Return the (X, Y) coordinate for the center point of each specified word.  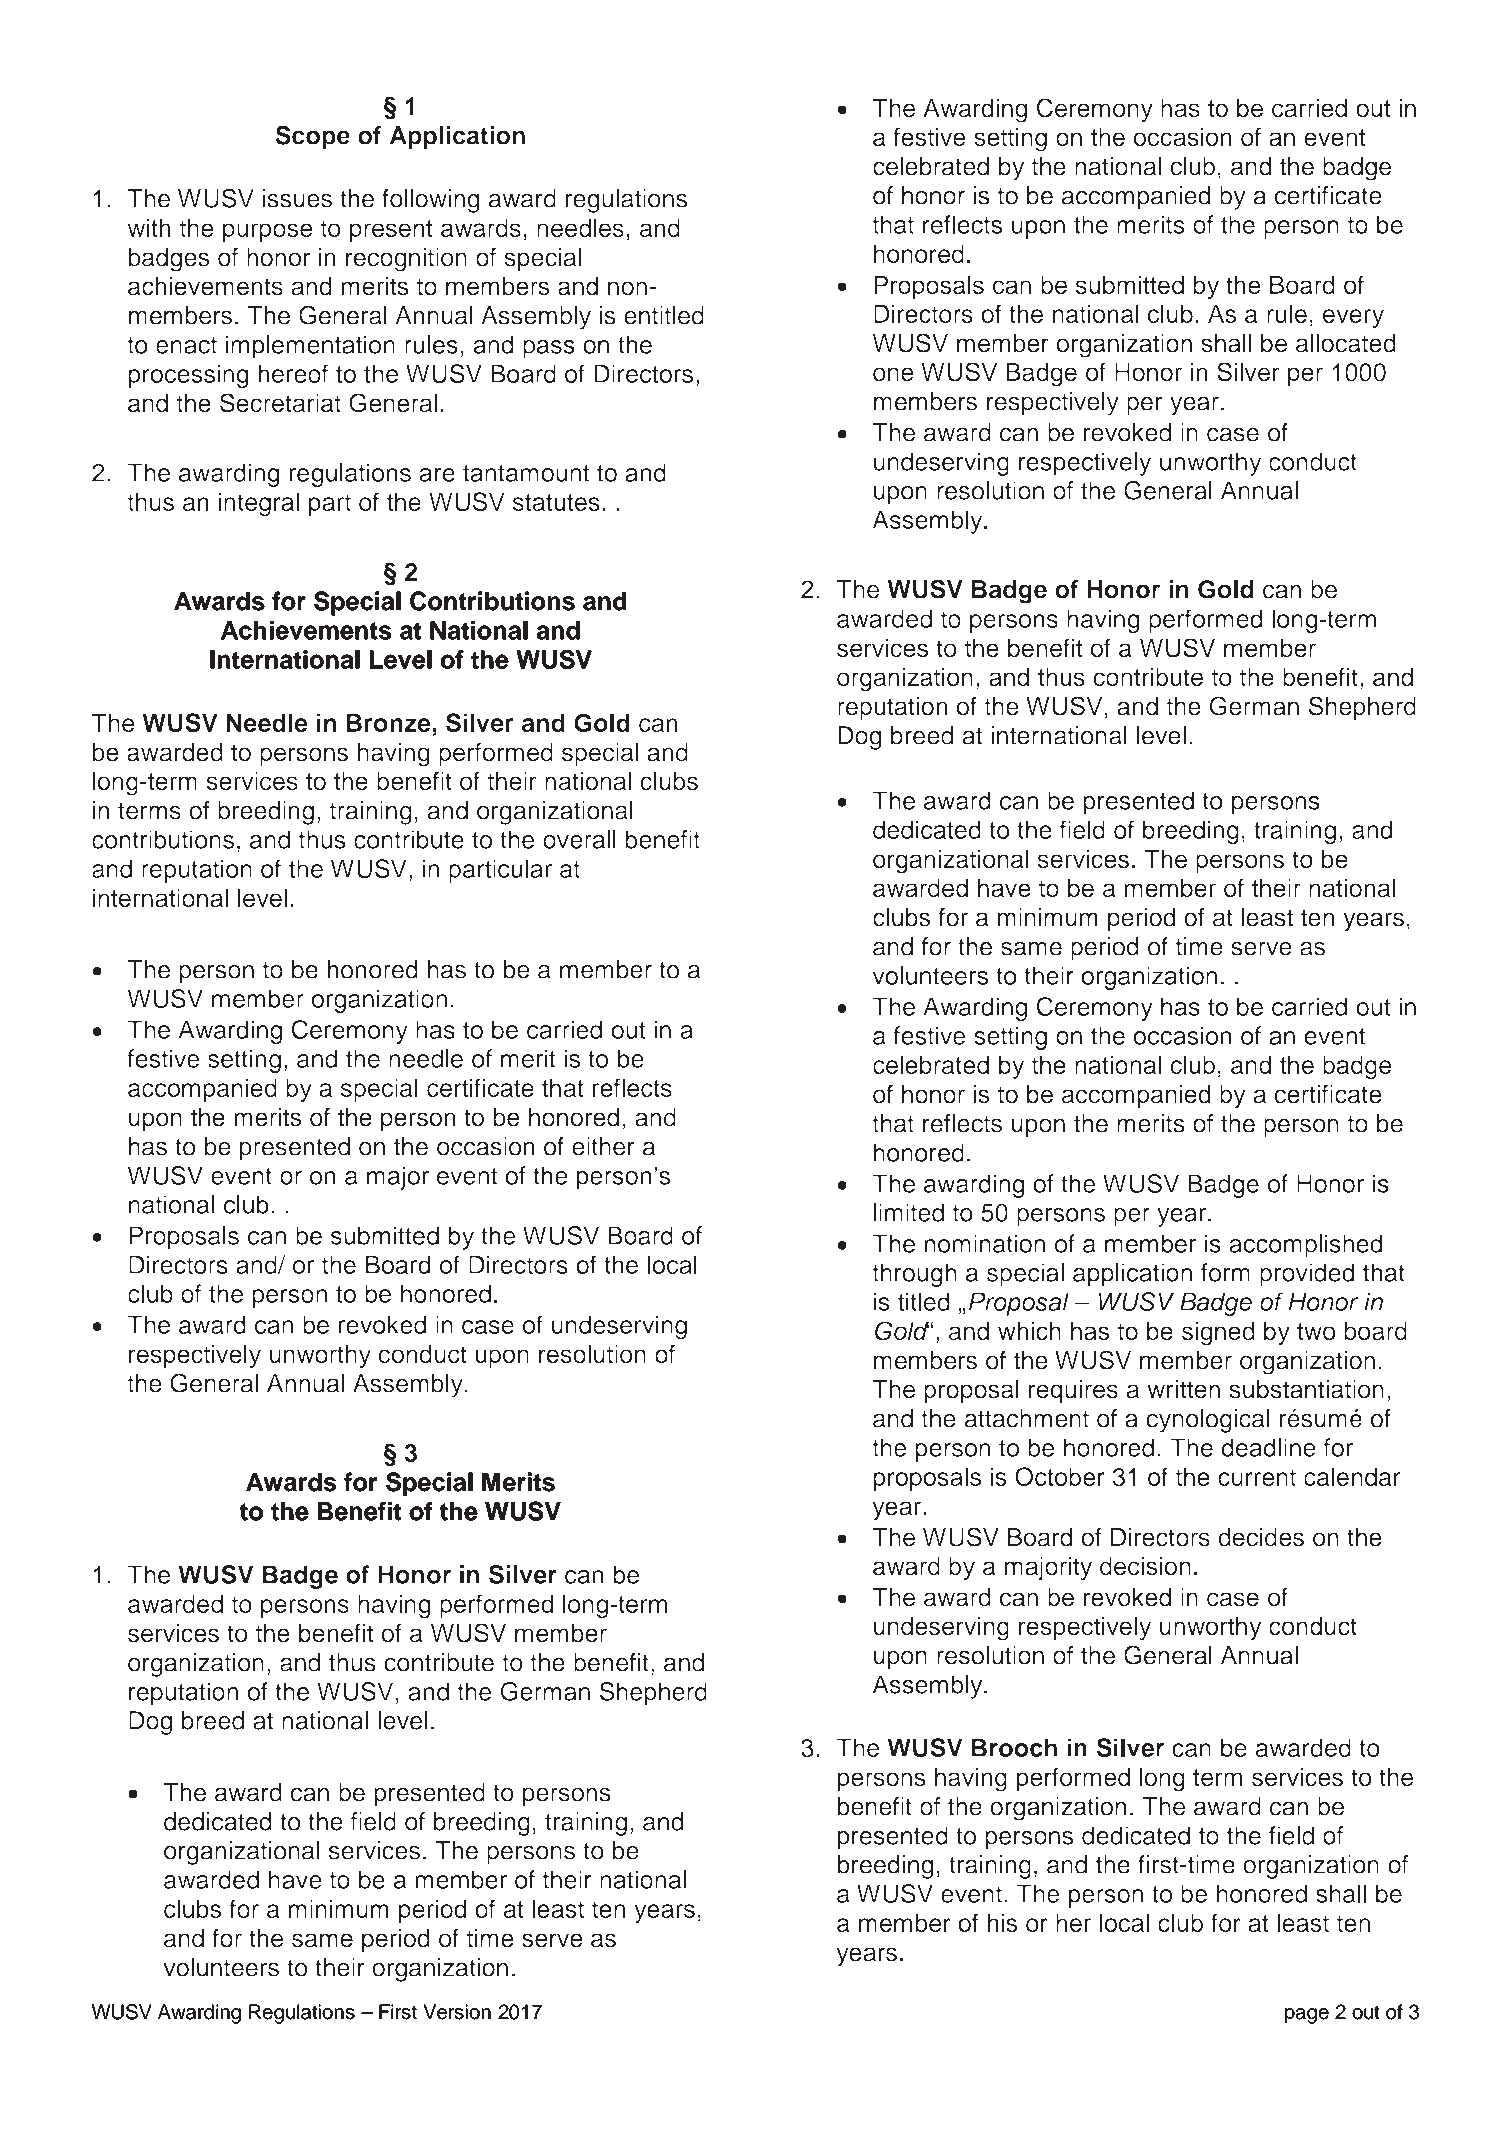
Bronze (389, 722)
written (1183, 1389)
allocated (1346, 343)
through (914, 1275)
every (1353, 318)
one (893, 374)
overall (579, 839)
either (603, 1146)
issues (297, 198)
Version (457, 2012)
